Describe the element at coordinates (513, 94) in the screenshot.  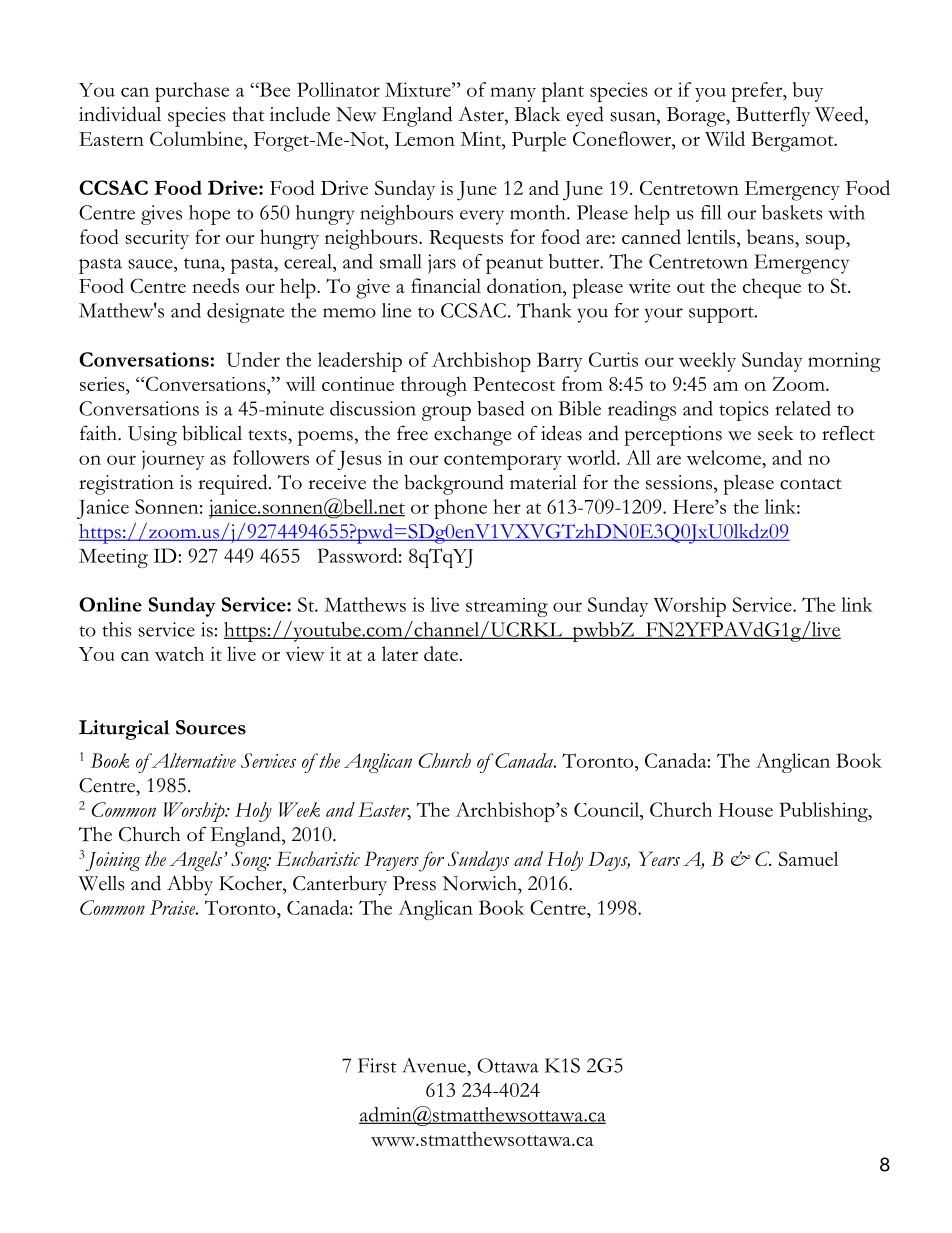
I see `many` at that location.
